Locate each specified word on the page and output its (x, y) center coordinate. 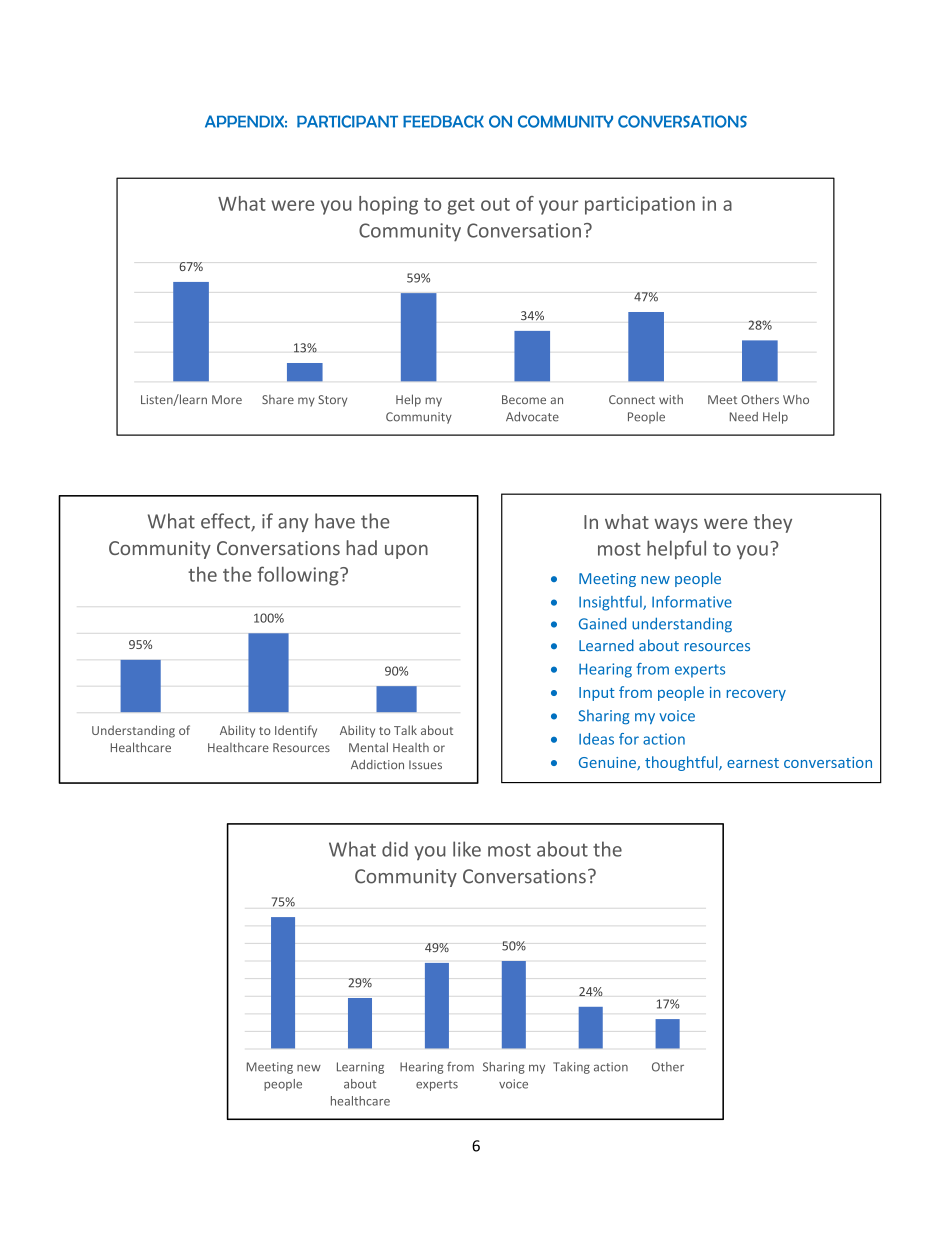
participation (640, 205)
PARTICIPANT (347, 121)
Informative (692, 602)
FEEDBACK (443, 121)
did (395, 849)
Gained (602, 623)
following (299, 576)
